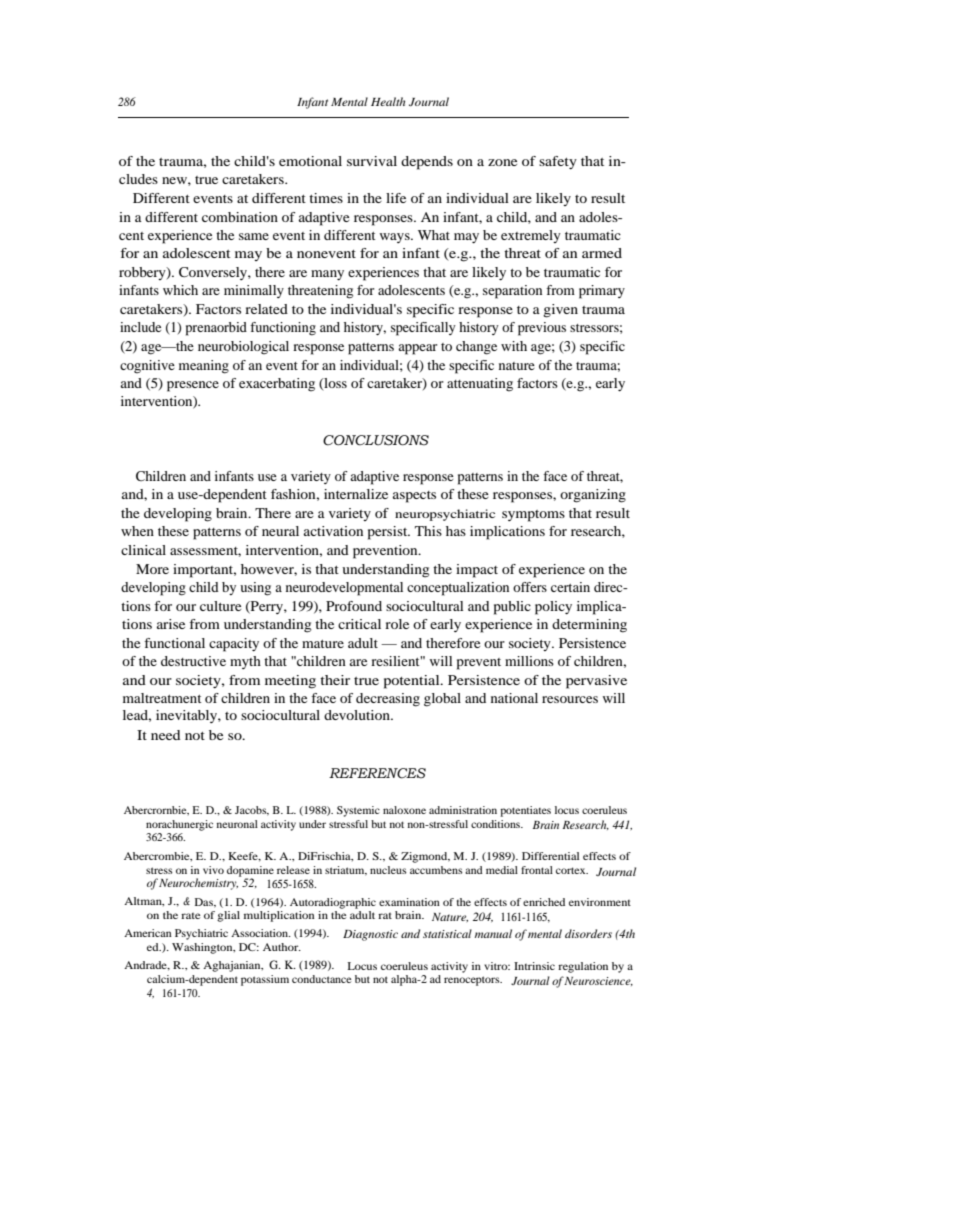  I want to click on safety, so click(558, 162).
